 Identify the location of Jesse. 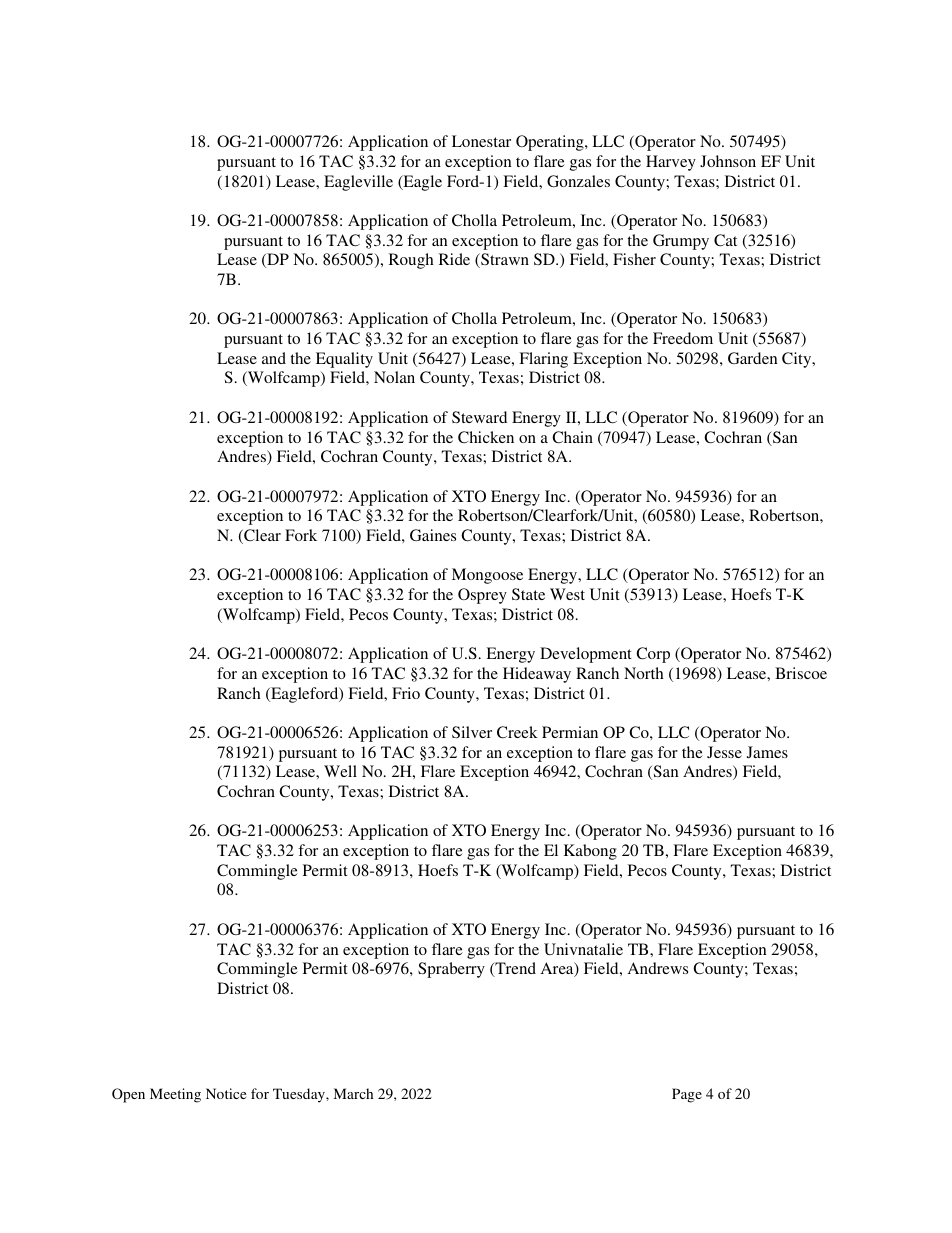
(724, 752).
